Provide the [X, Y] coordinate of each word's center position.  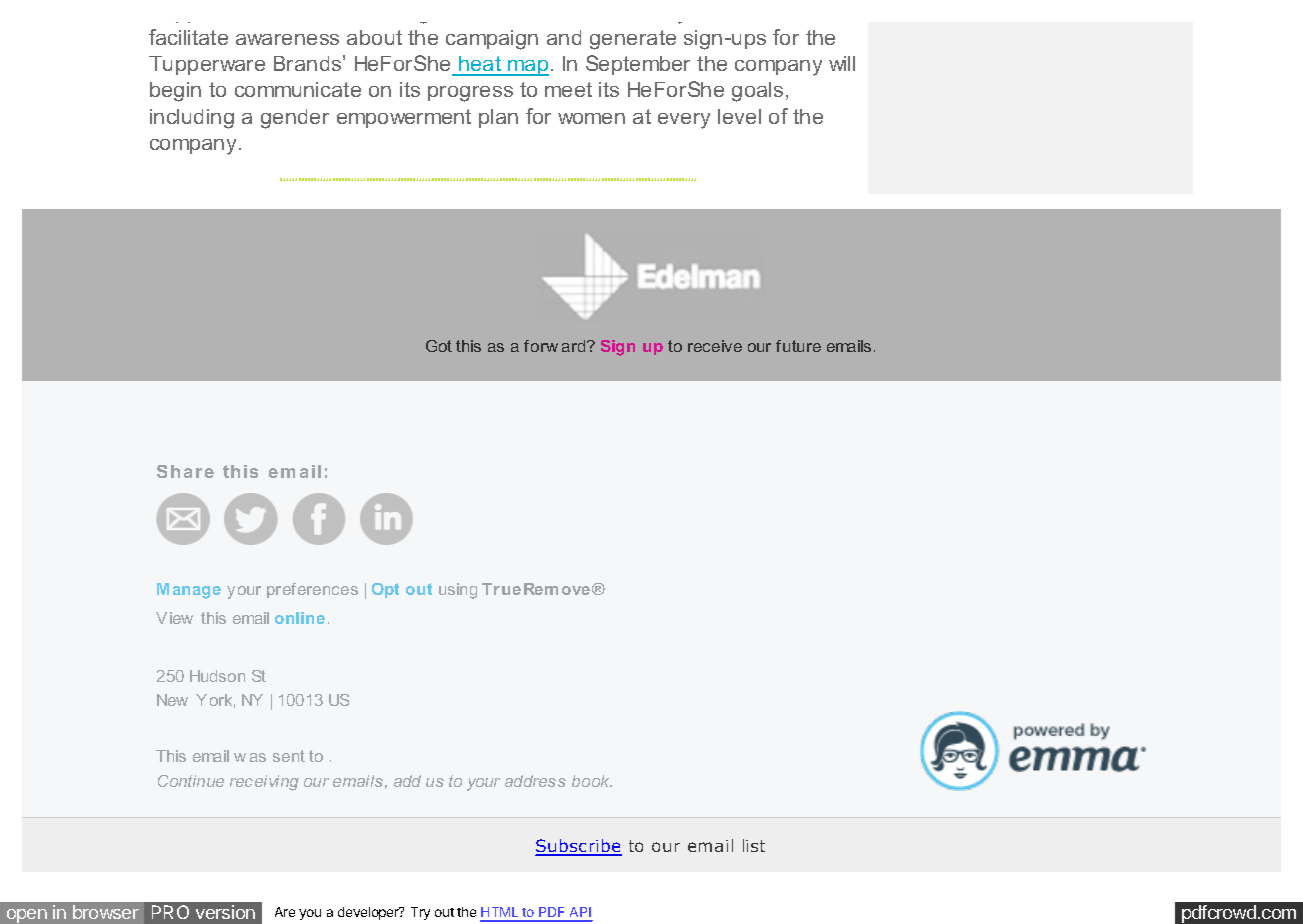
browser [106, 912]
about [374, 37]
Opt [385, 590]
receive [715, 346]
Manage [189, 591]
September [638, 65]
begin [175, 92]
